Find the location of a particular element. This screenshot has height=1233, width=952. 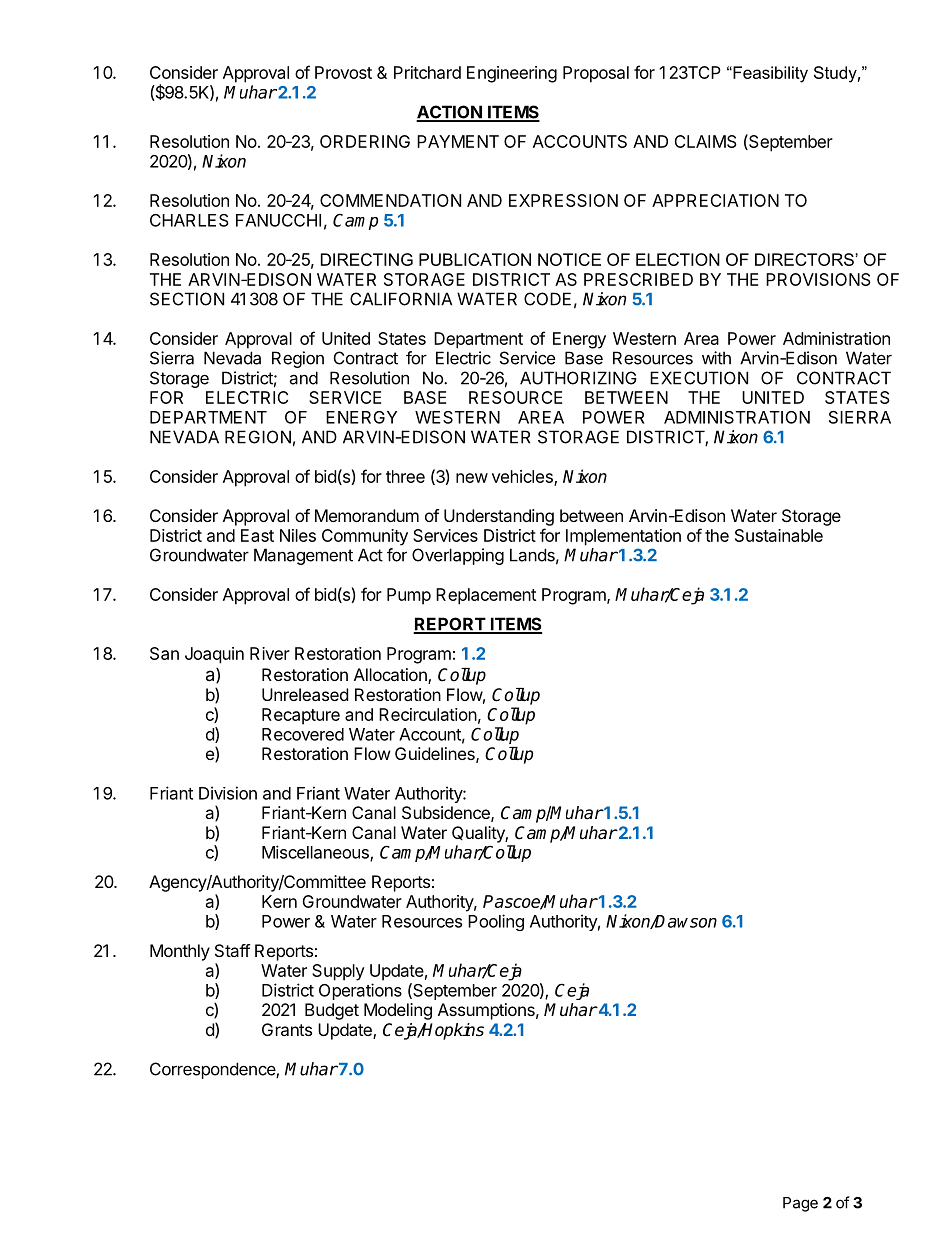

ACTION is located at coordinates (450, 113).
